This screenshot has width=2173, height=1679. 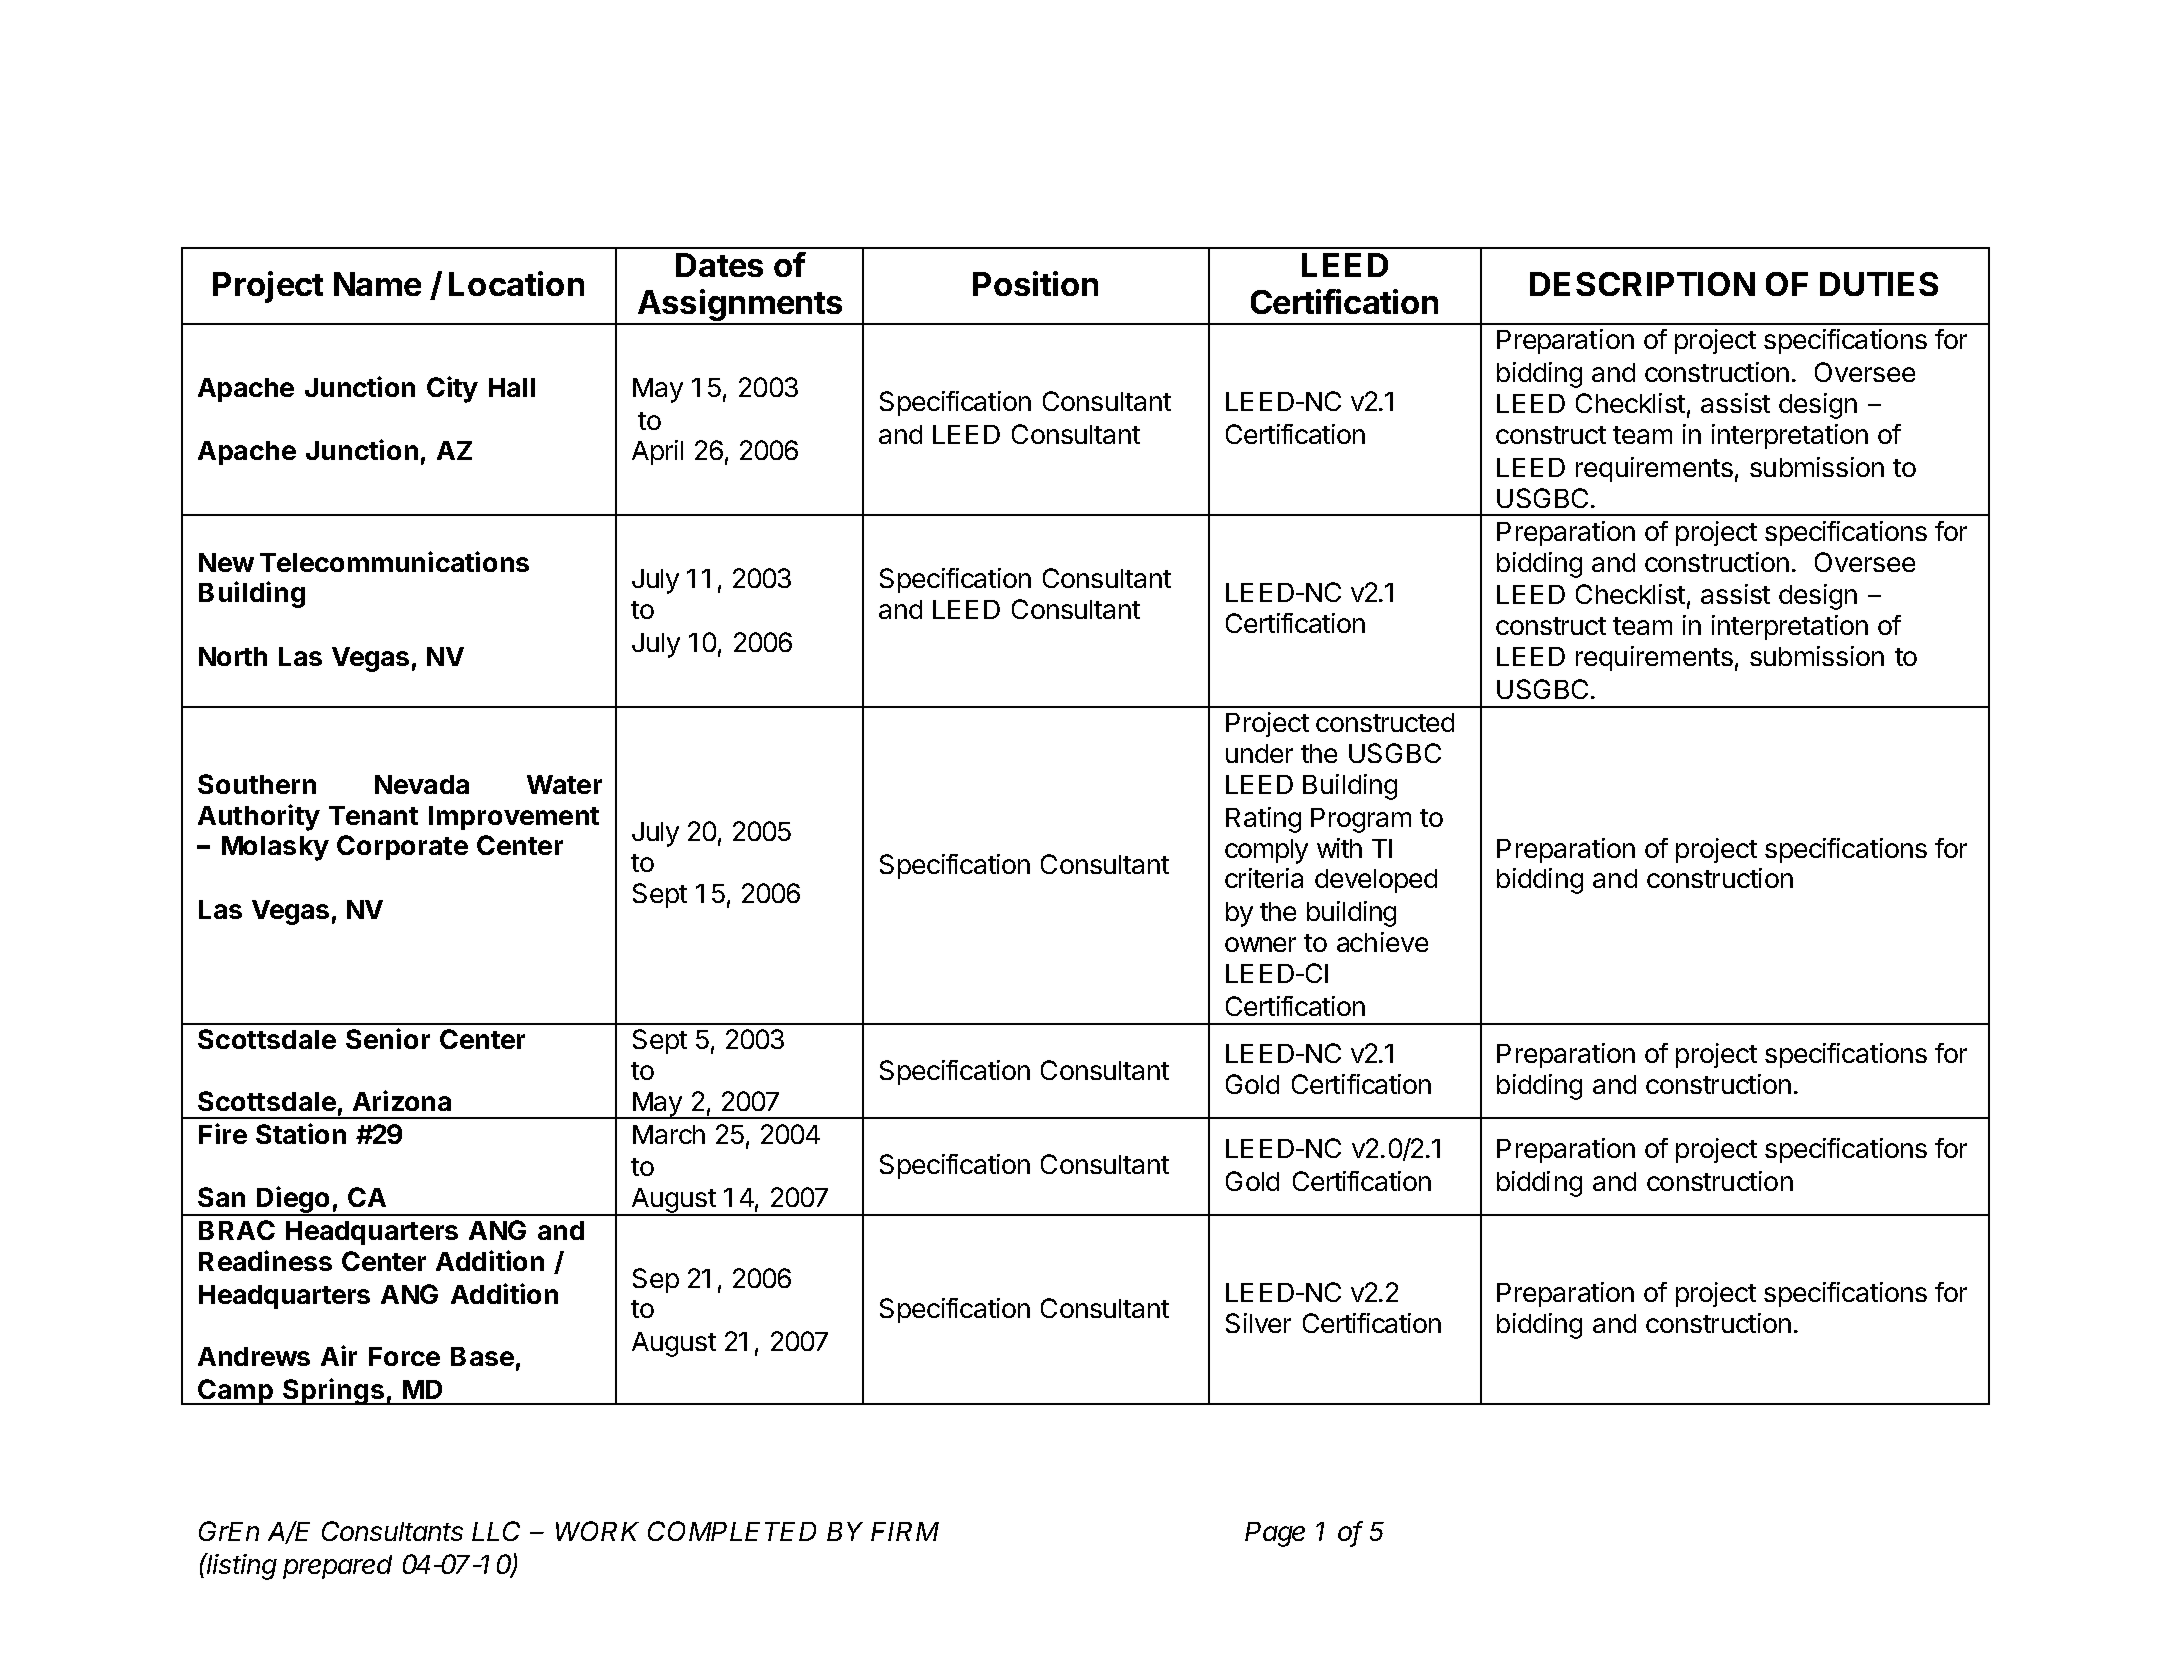 I want to click on Nevada, so click(x=422, y=784).
